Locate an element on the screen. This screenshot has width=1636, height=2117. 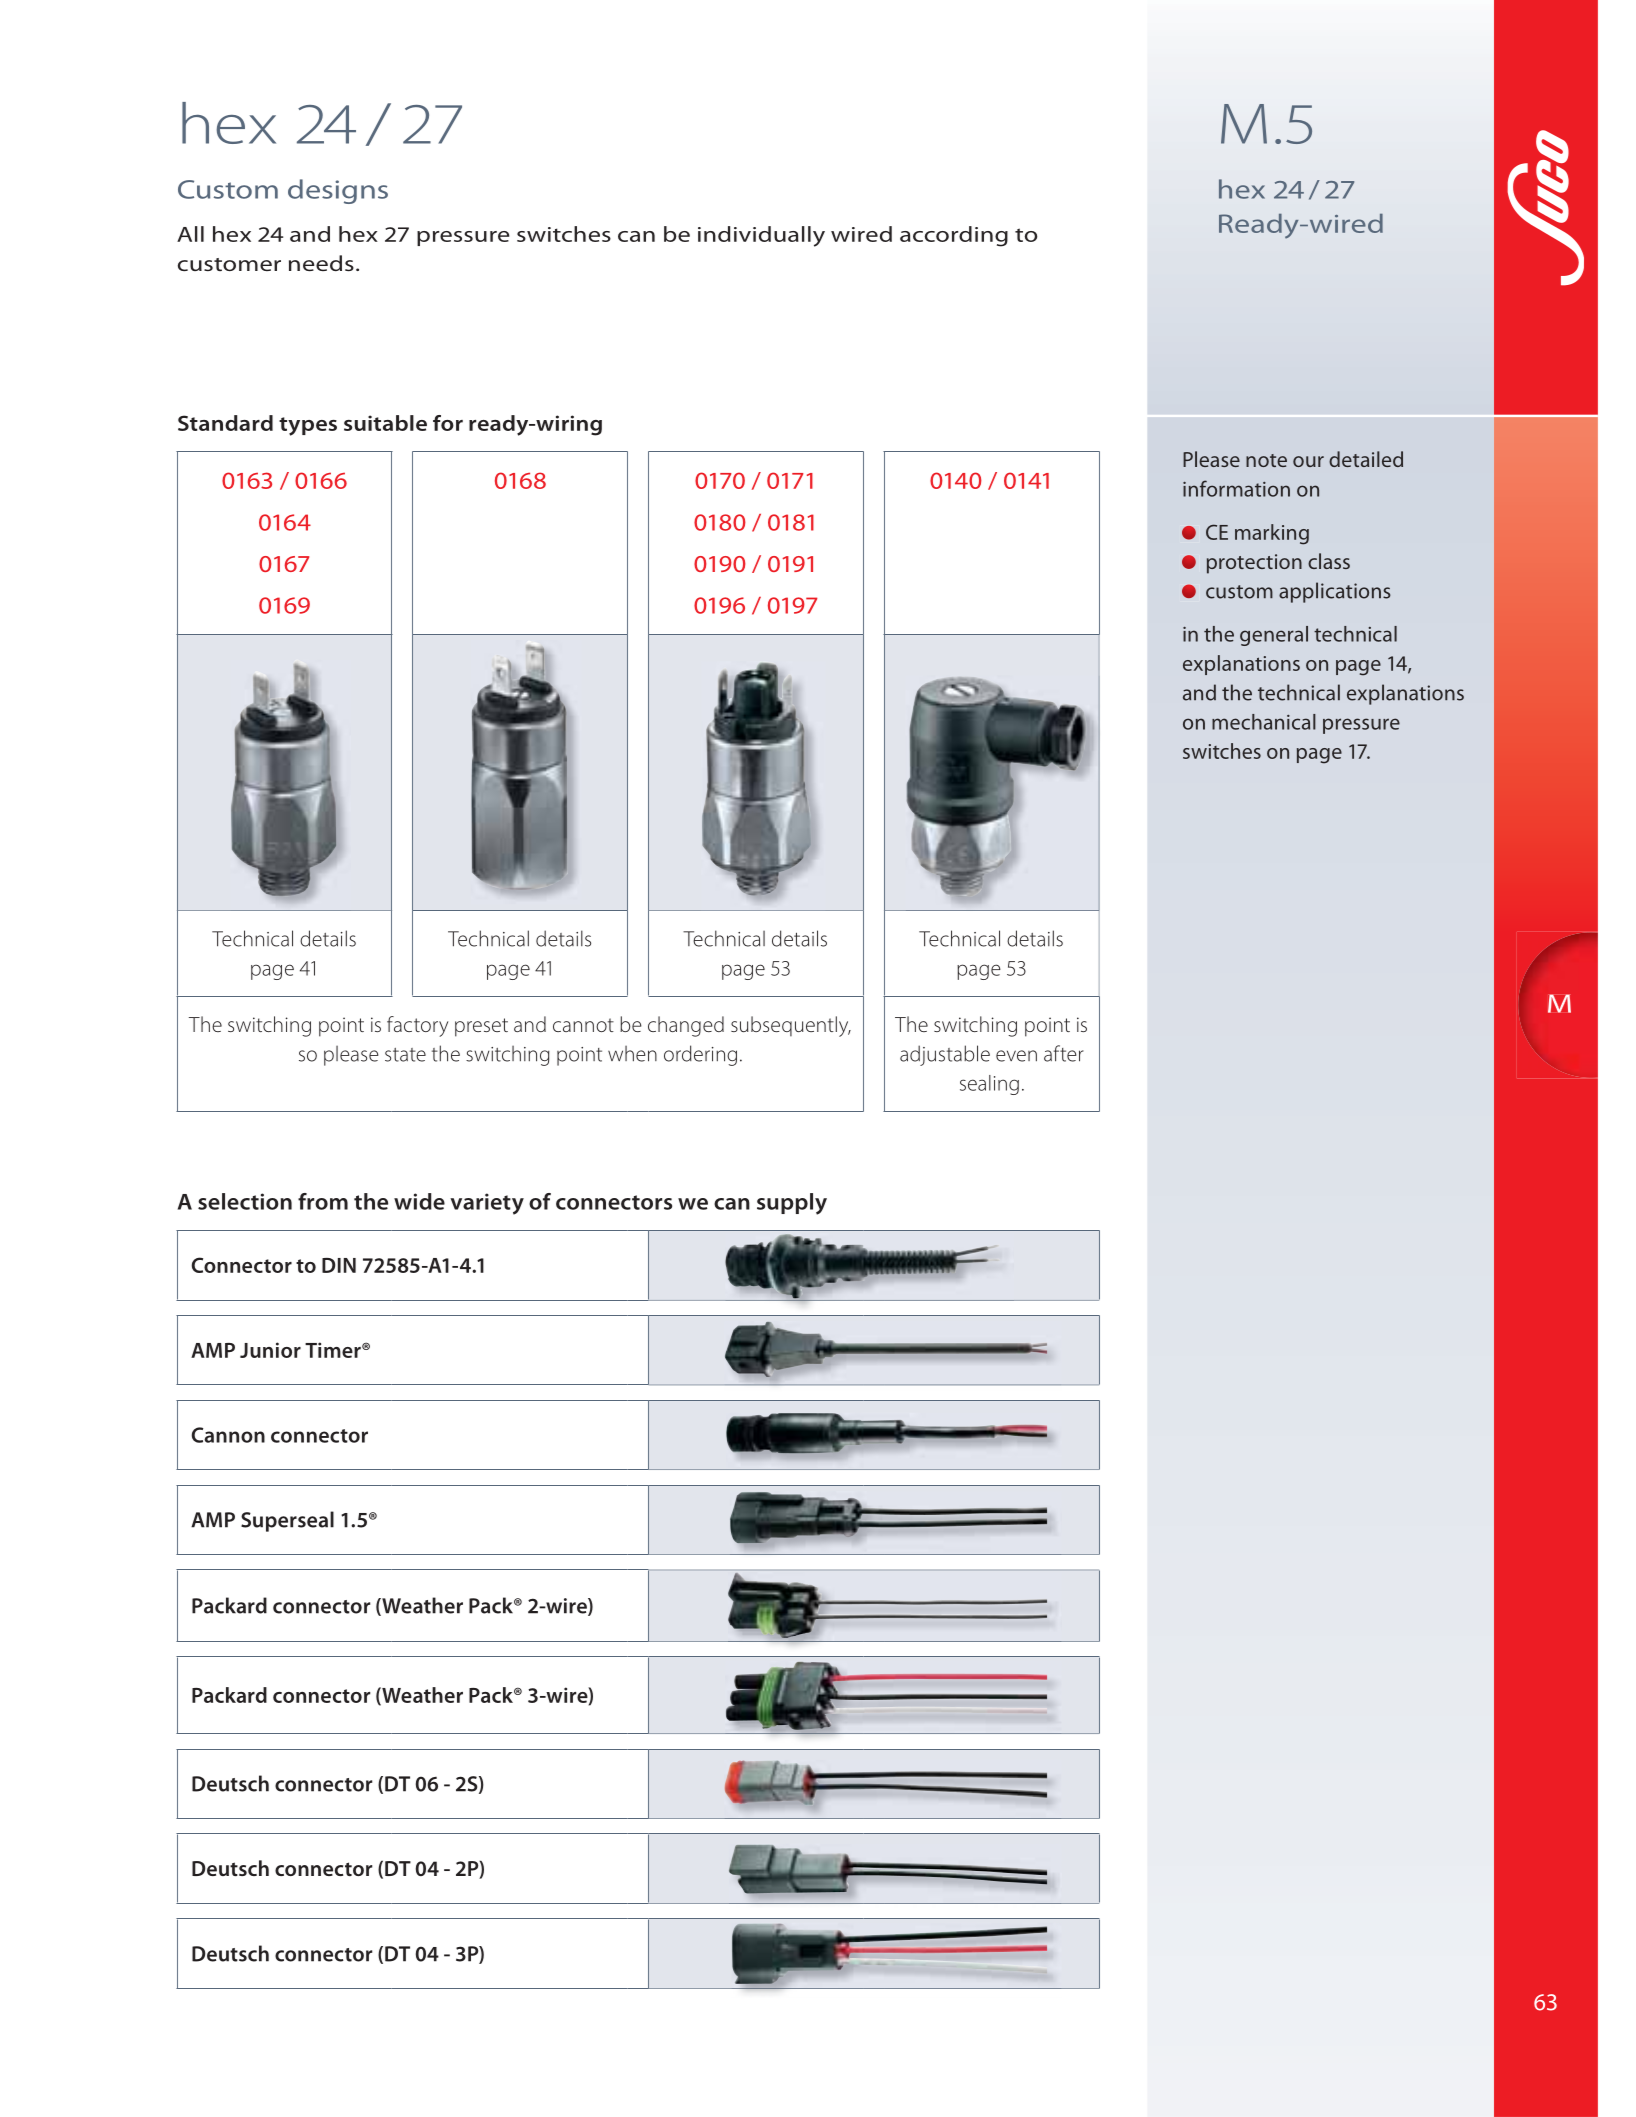
protection is located at coordinates (1254, 564).
